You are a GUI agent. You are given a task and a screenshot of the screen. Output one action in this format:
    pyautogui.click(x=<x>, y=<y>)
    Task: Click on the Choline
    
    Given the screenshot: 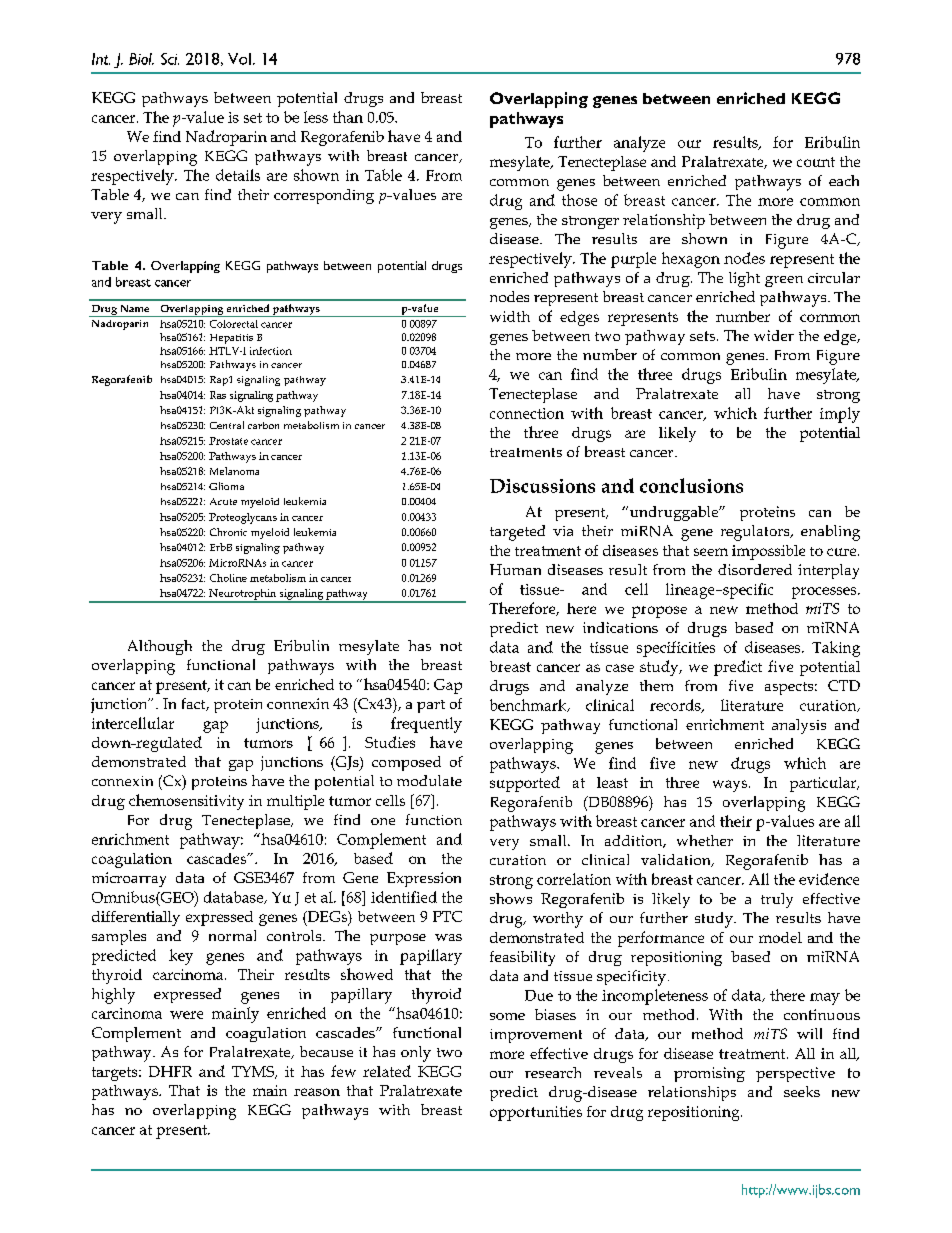 What is the action you would take?
    pyautogui.click(x=228, y=578)
